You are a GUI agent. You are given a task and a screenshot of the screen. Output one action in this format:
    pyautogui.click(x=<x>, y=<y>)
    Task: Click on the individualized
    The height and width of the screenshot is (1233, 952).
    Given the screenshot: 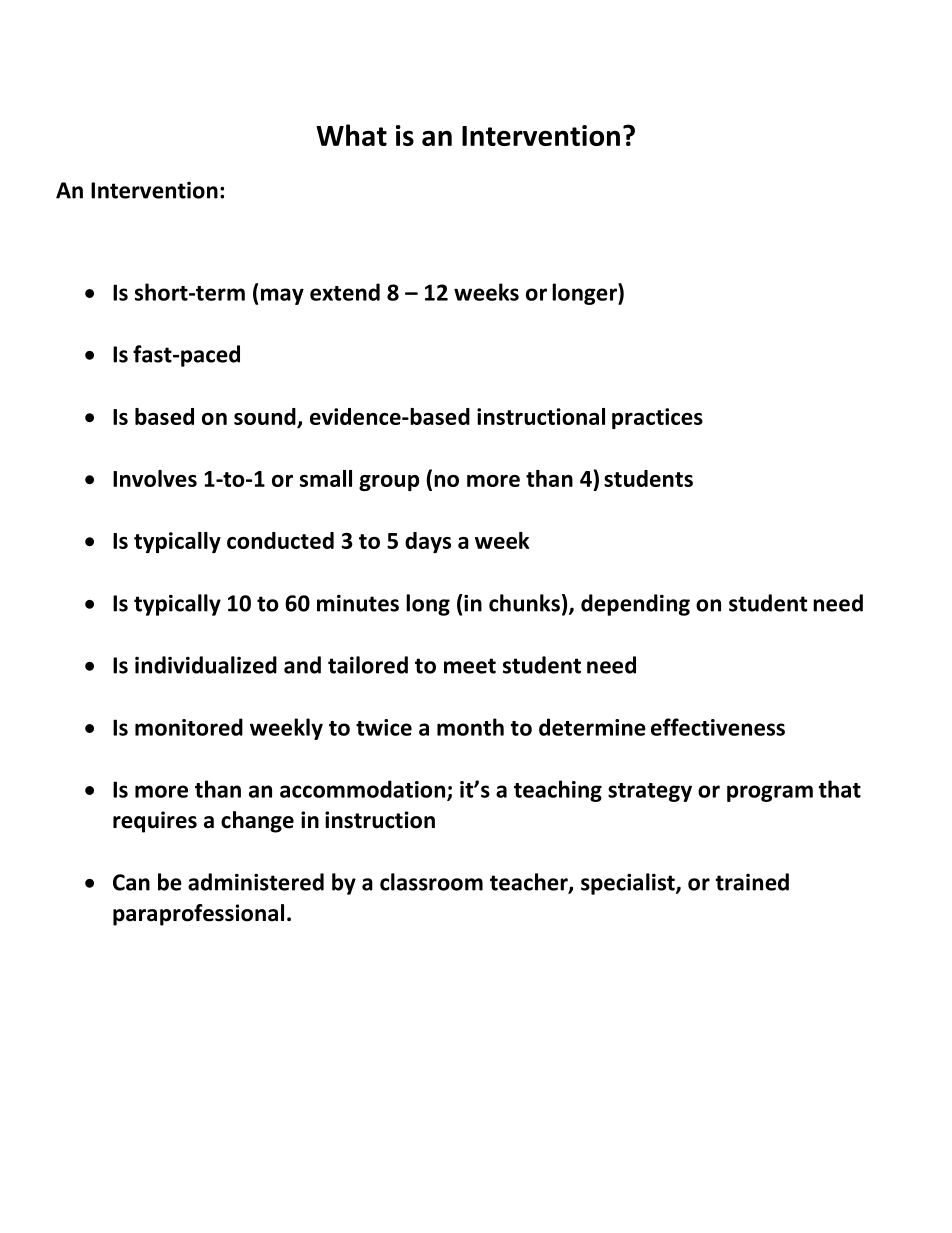 What is the action you would take?
    pyautogui.click(x=206, y=665)
